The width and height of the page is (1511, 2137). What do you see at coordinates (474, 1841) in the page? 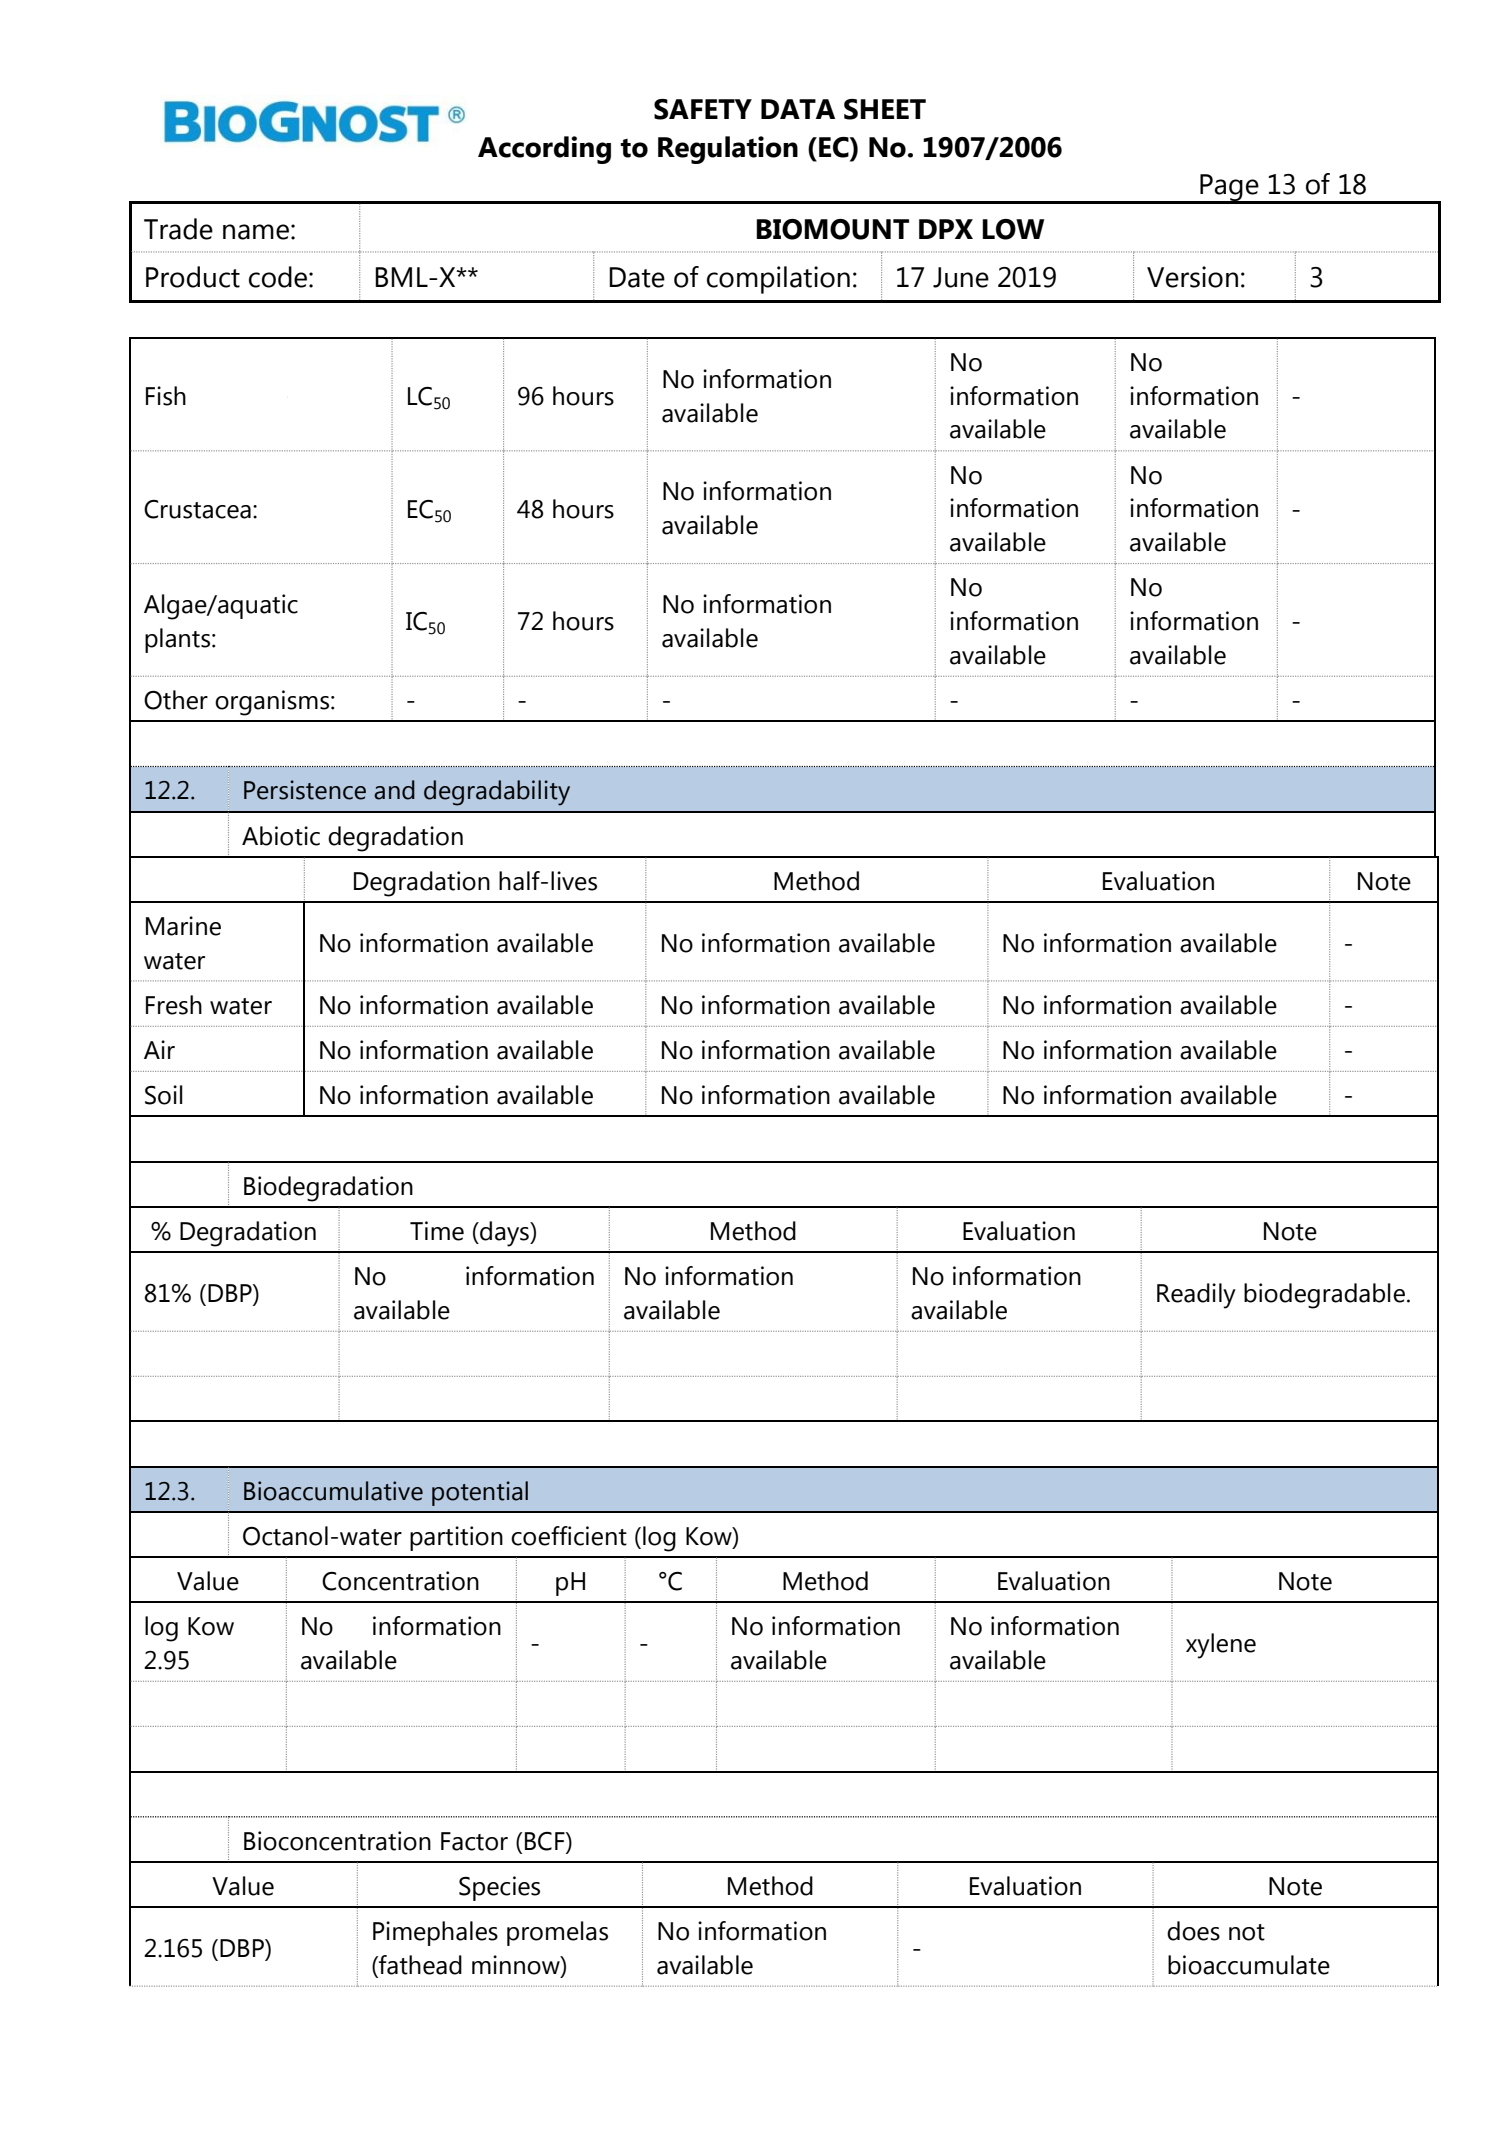
I see `Factor` at bounding box center [474, 1841].
